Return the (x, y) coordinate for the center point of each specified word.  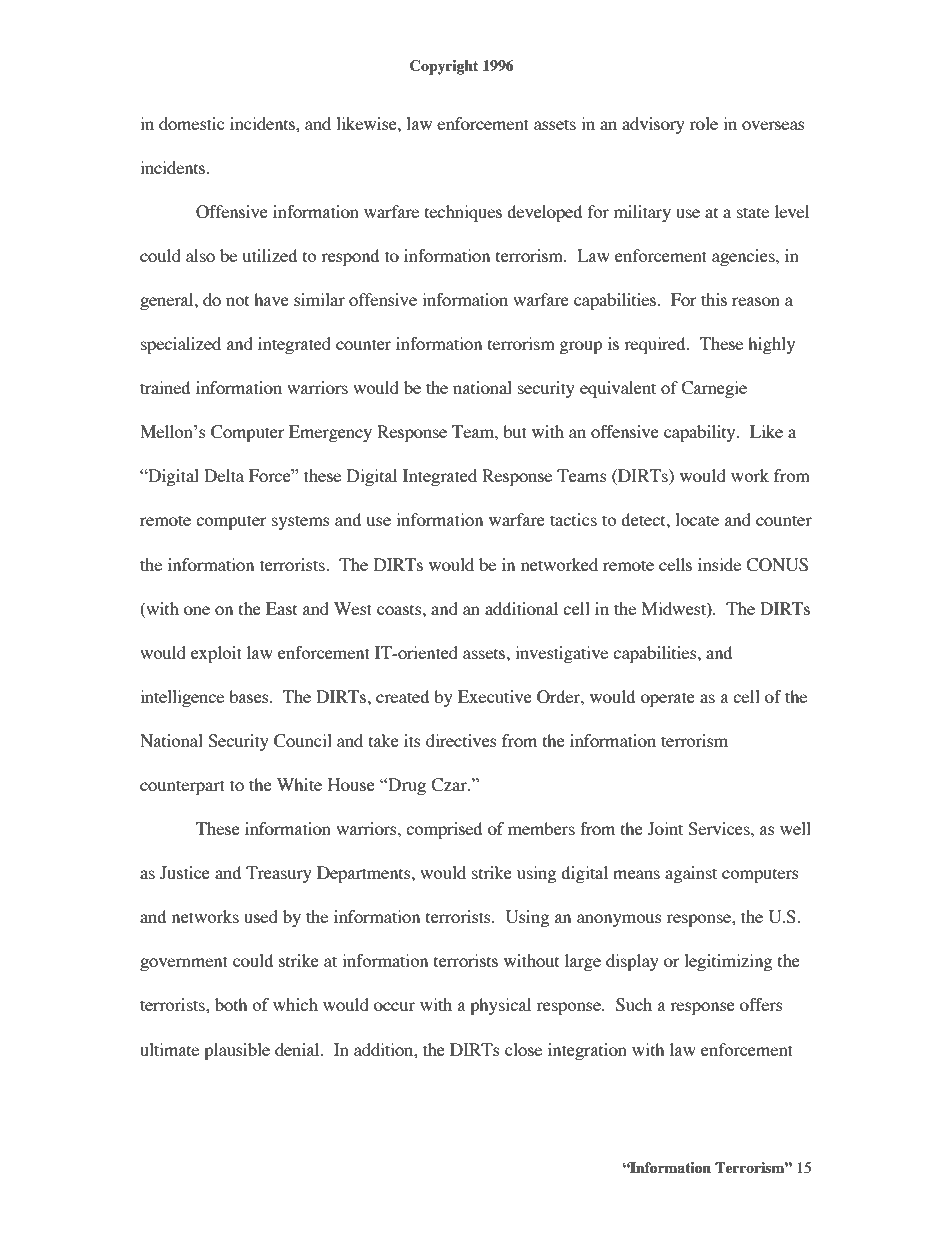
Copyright (444, 67)
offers (761, 1004)
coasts (400, 609)
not (237, 300)
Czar (450, 785)
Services (720, 829)
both (231, 1004)
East (281, 608)
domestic (192, 123)
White (299, 784)
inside (719, 564)
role (704, 123)
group (581, 347)
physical (500, 1006)
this (714, 299)
